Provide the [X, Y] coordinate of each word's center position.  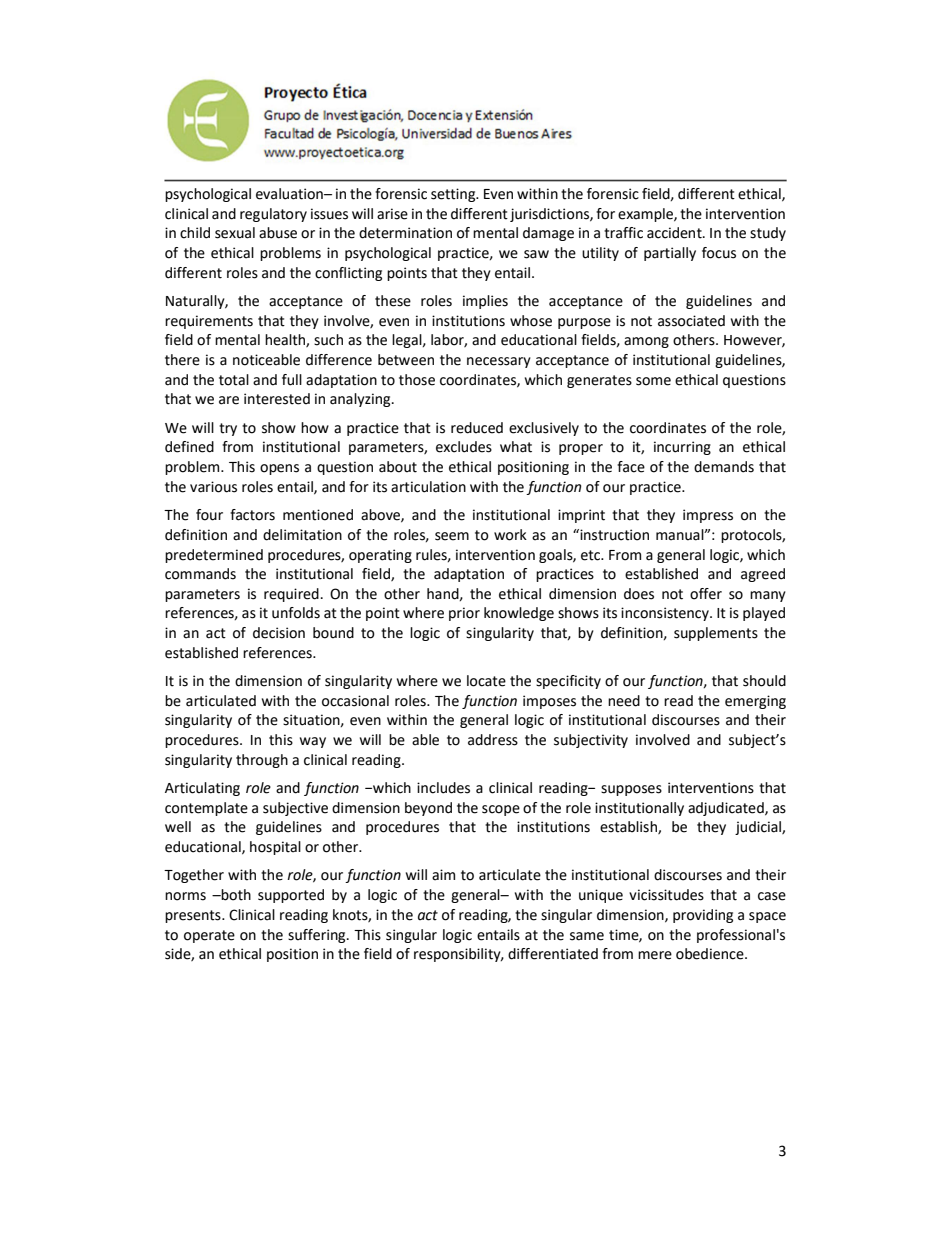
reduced [477, 428]
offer [706, 594]
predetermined [214, 556]
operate [209, 936]
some [653, 381]
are [229, 400]
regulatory [273, 215]
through [262, 761]
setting [454, 195]
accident [675, 233]
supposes [631, 790]
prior [464, 614]
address [493, 740]
